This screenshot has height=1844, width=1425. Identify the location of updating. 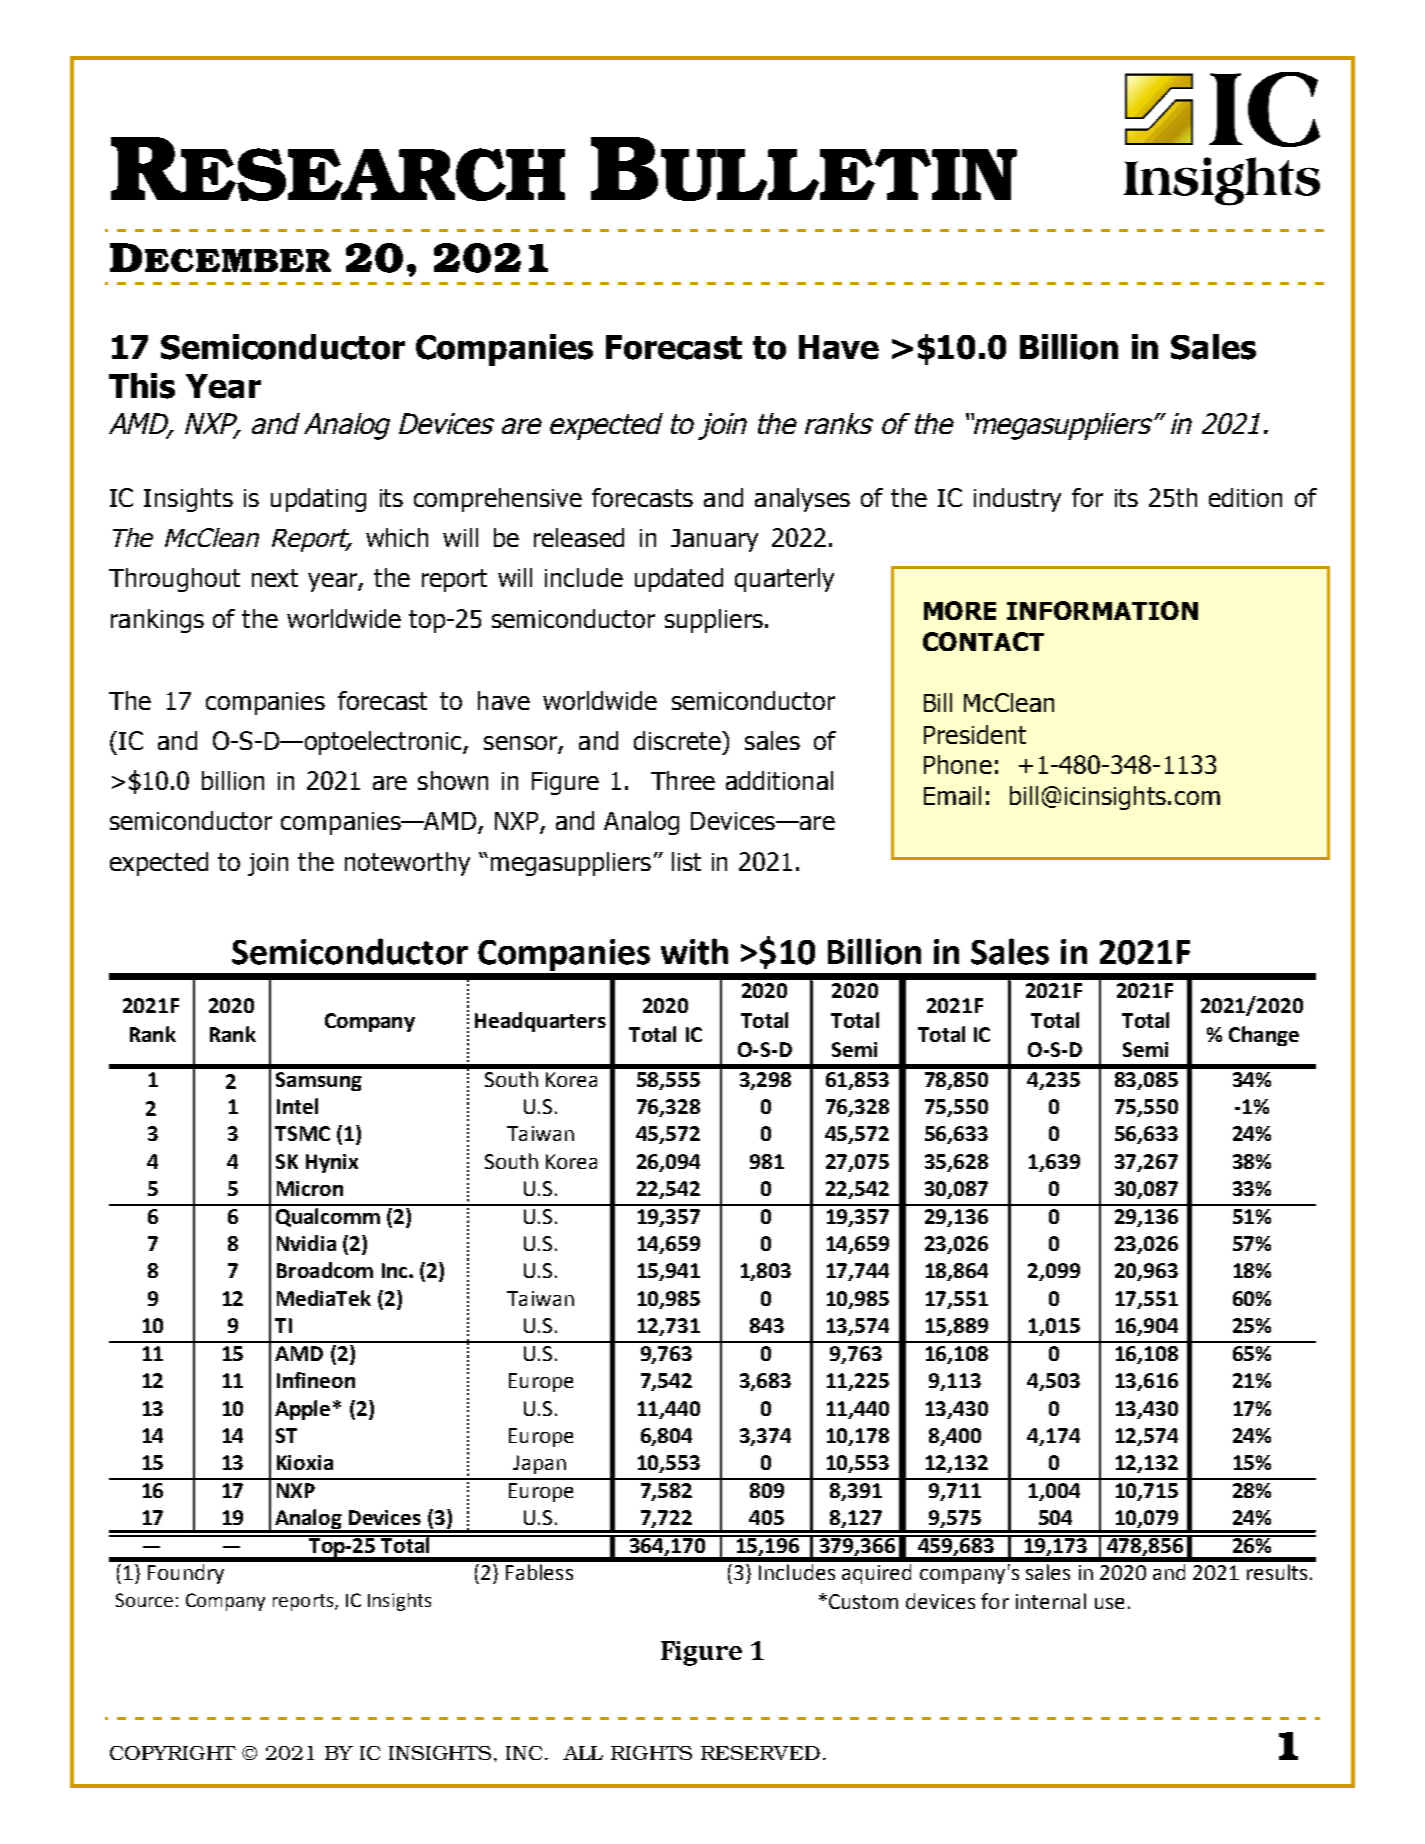
(318, 500).
